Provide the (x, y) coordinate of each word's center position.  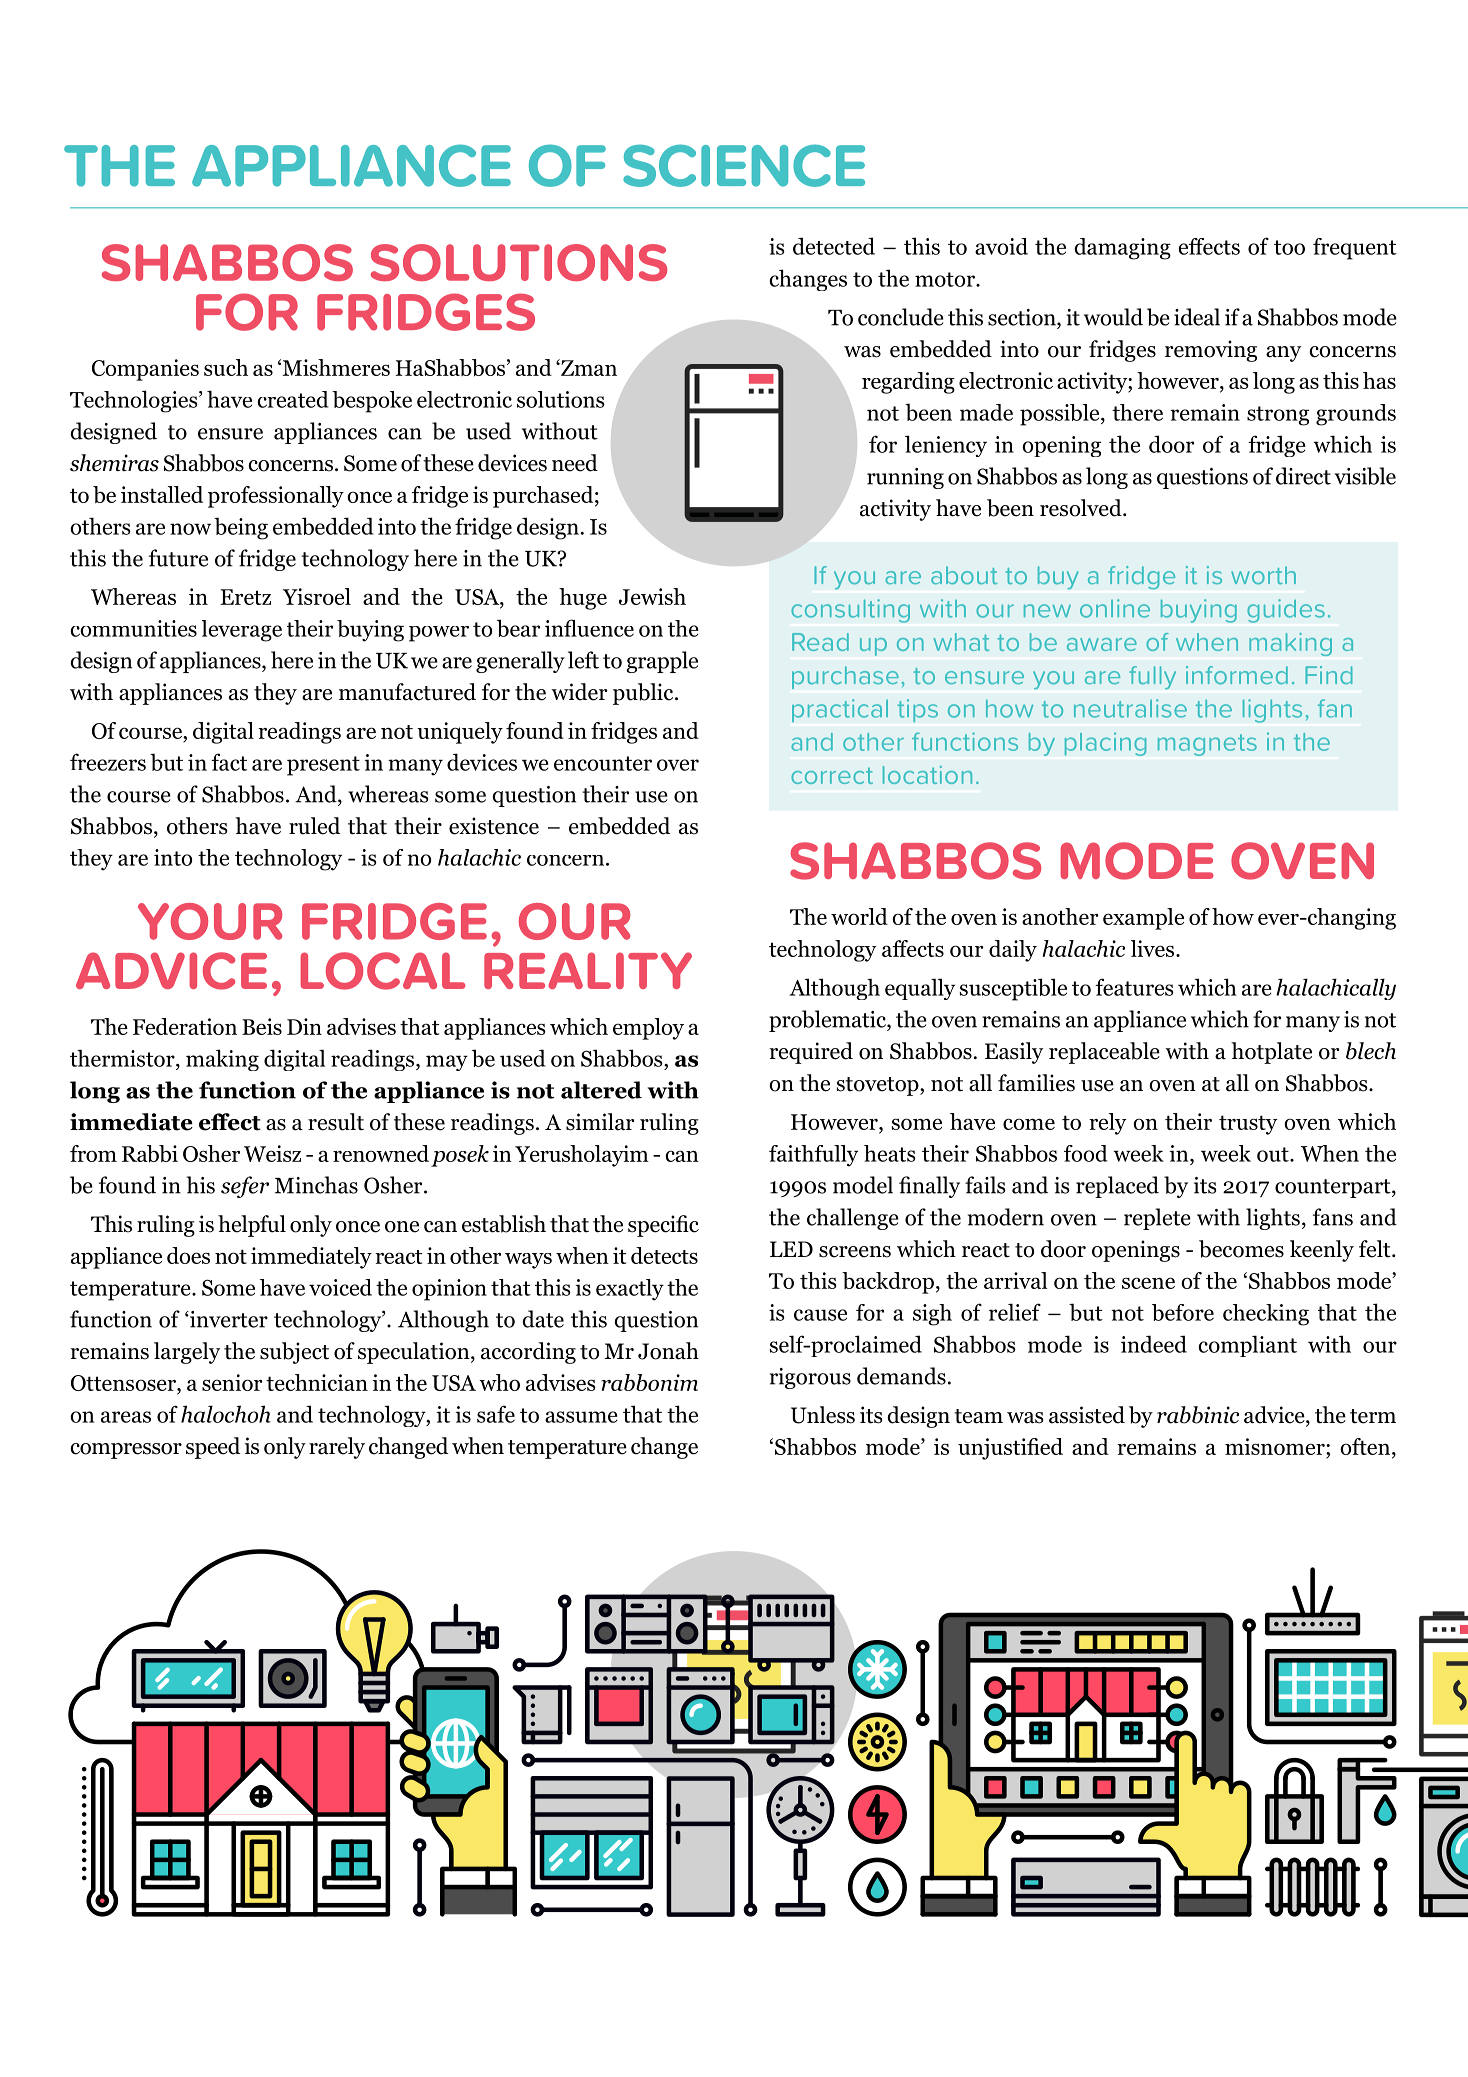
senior (232, 1382)
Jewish (652, 596)
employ (648, 1029)
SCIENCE (744, 165)
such (226, 367)
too (1289, 247)
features (1134, 987)
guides (1286, 611)
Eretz (245, 597)
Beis (262, 1026)
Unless (823, 1415)
